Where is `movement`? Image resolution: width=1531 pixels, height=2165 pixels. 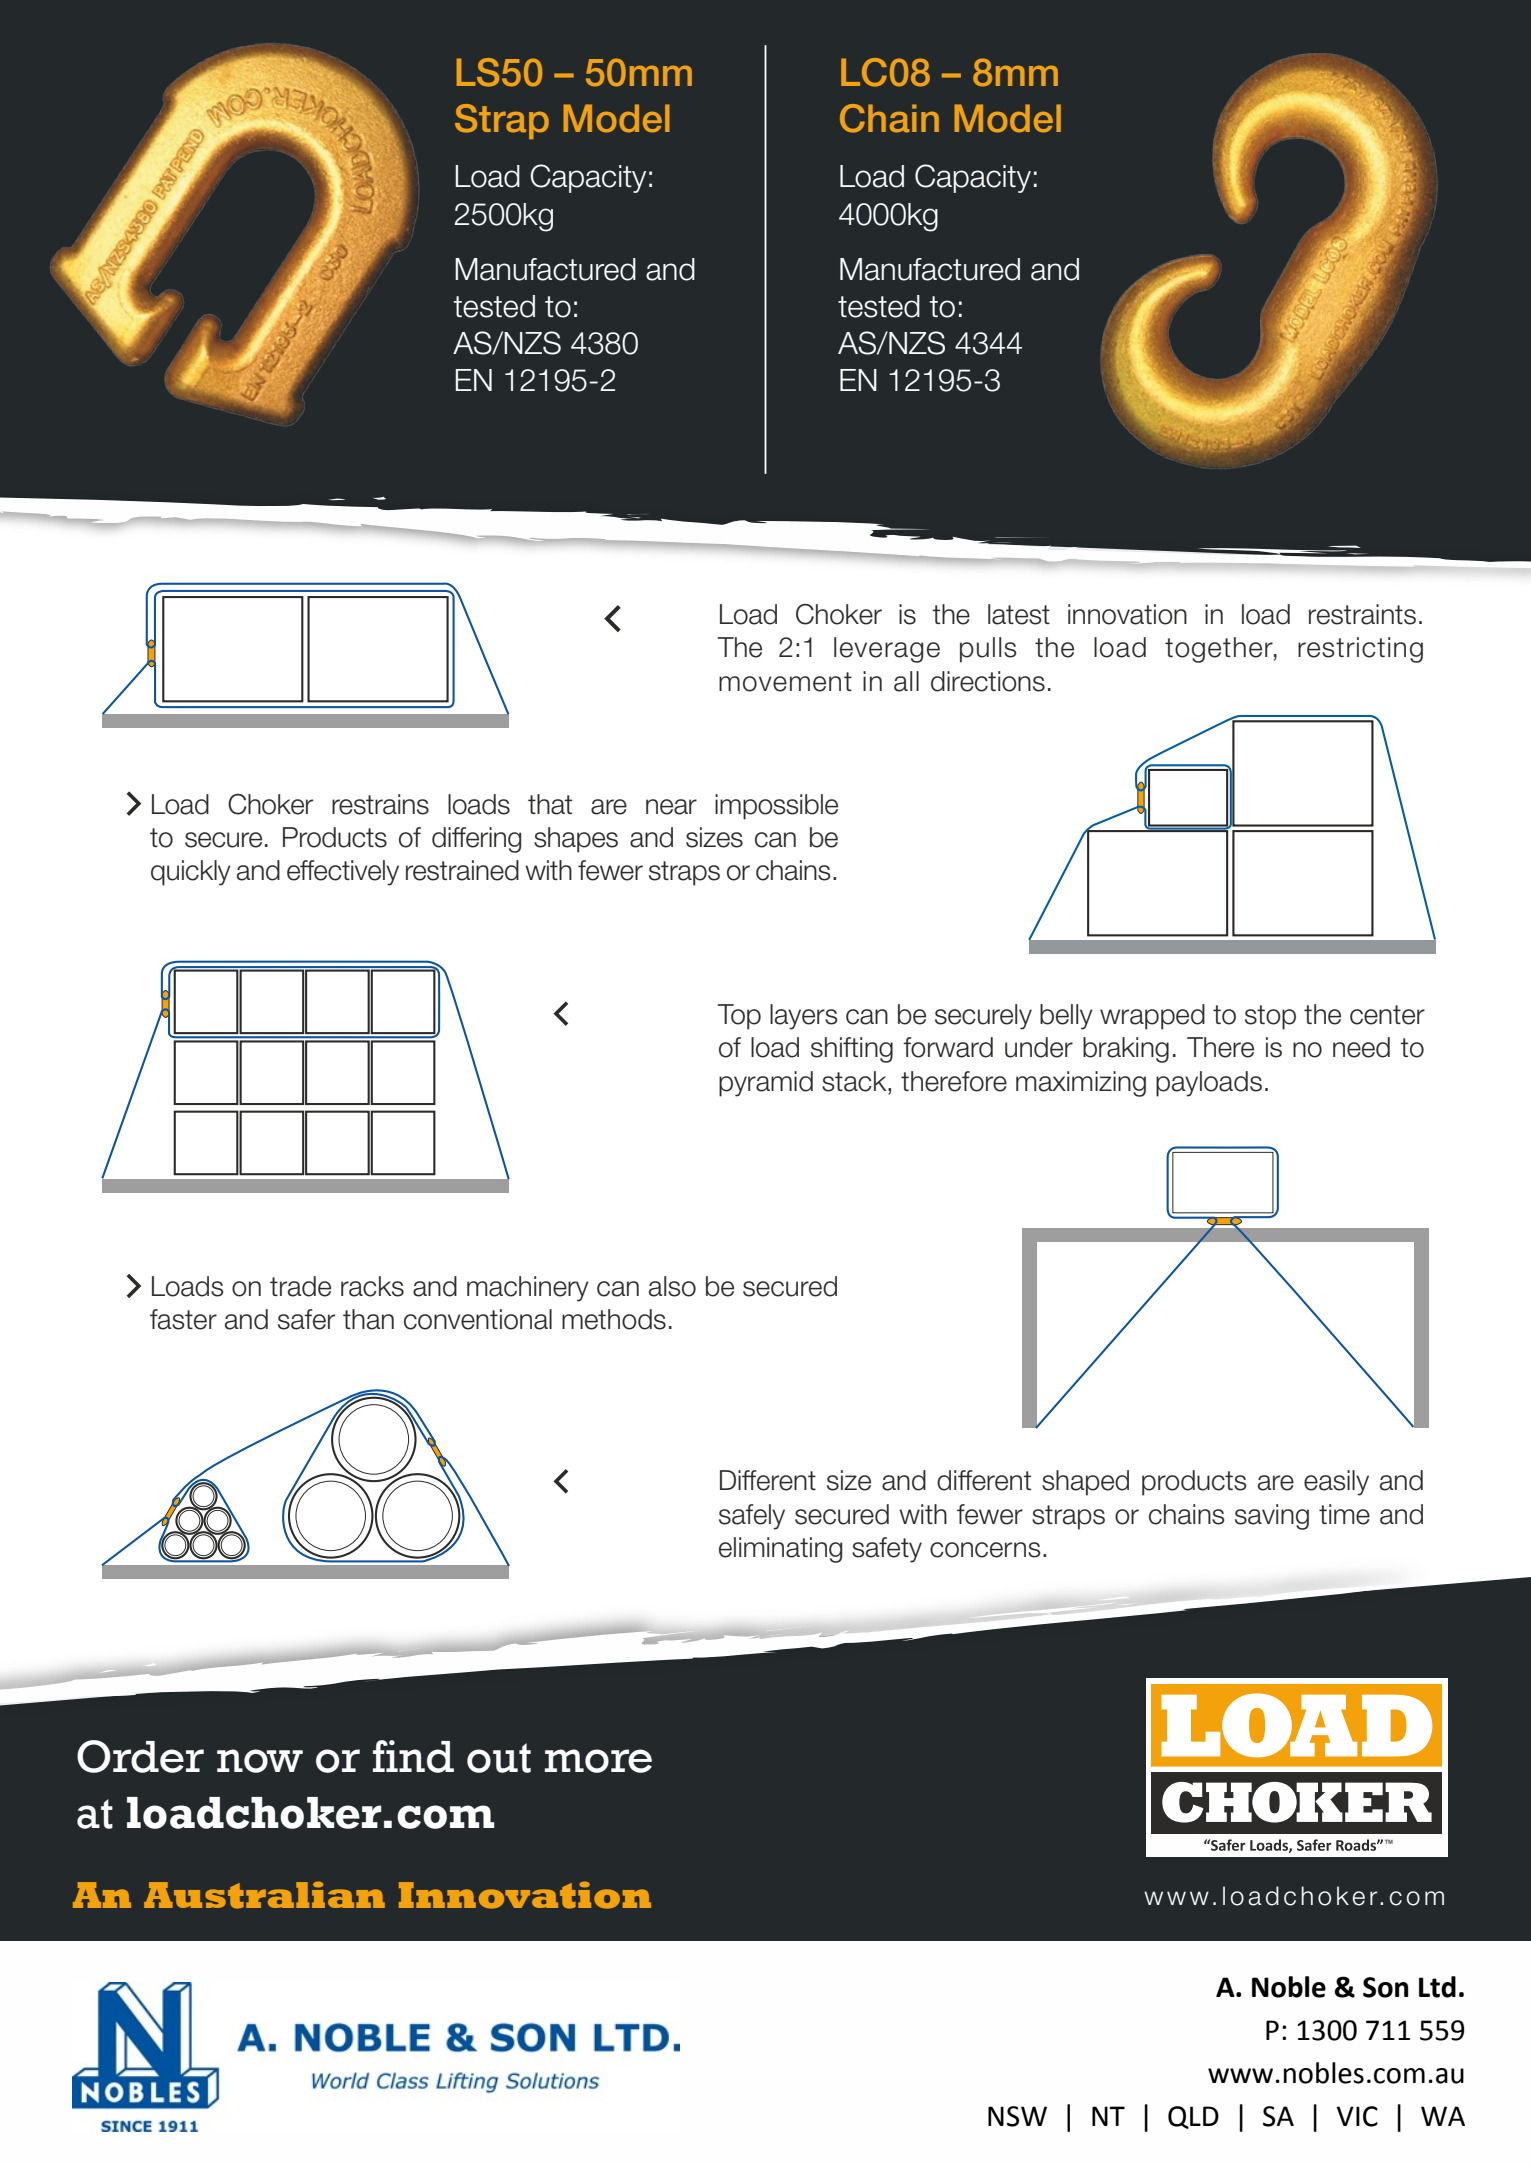
movement is located at coordinates (785, 682).
